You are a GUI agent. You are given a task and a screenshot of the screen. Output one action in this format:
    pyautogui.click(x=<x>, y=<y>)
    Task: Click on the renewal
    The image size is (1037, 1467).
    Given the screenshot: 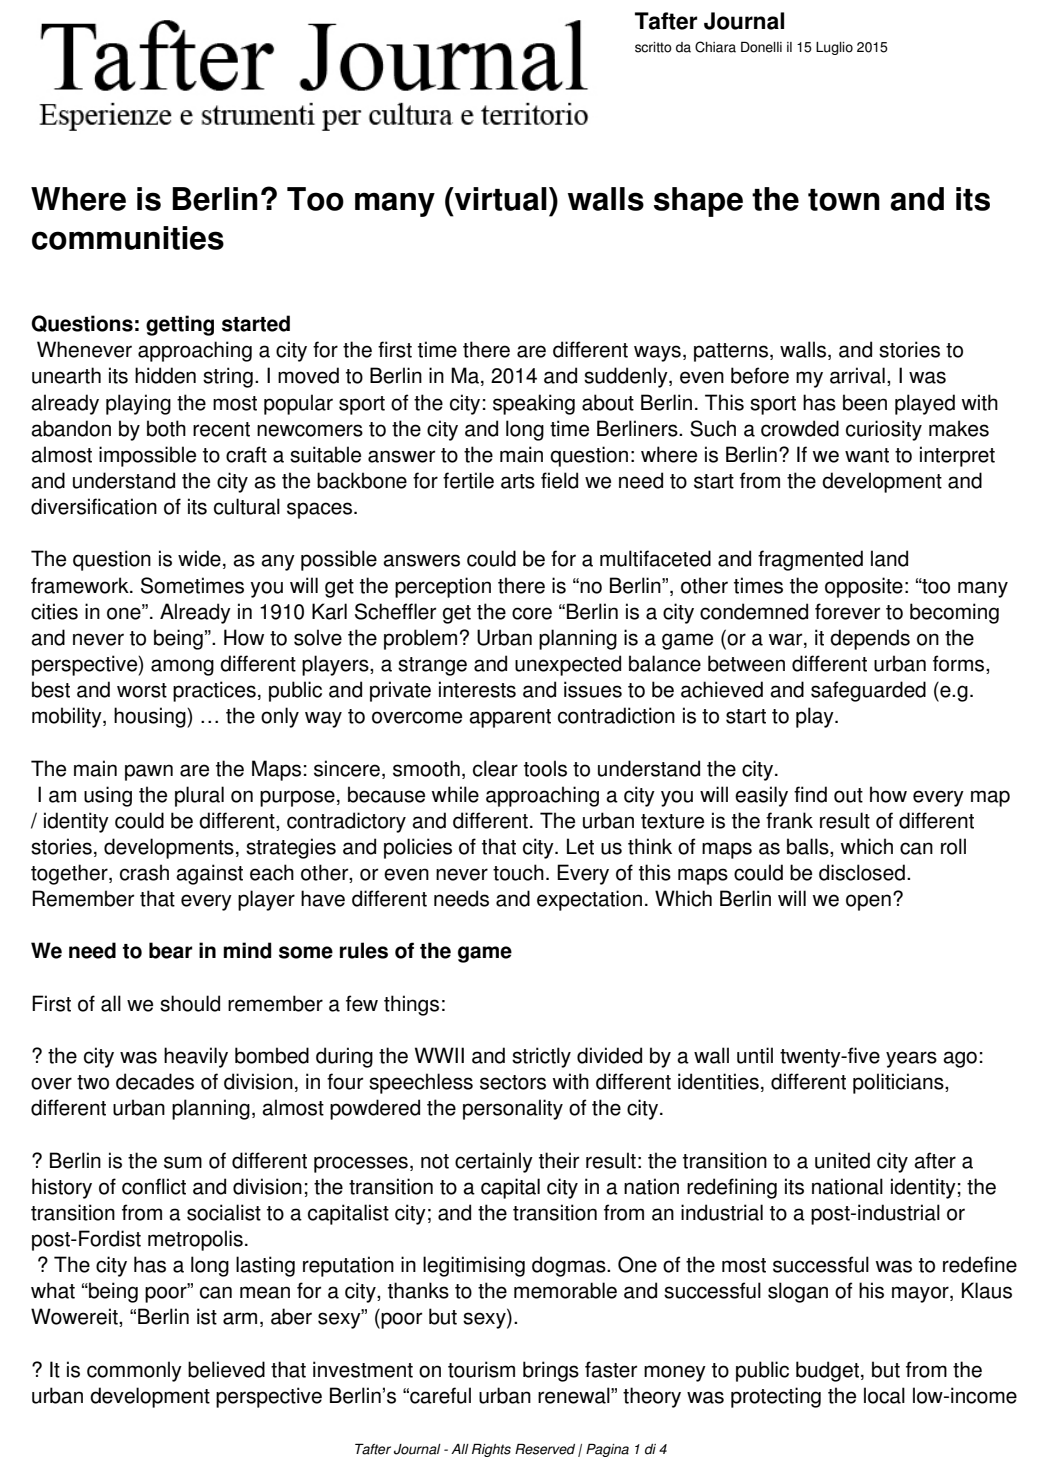 What is the action you would take?
    pyautogui.click(x=575, y=1395)
